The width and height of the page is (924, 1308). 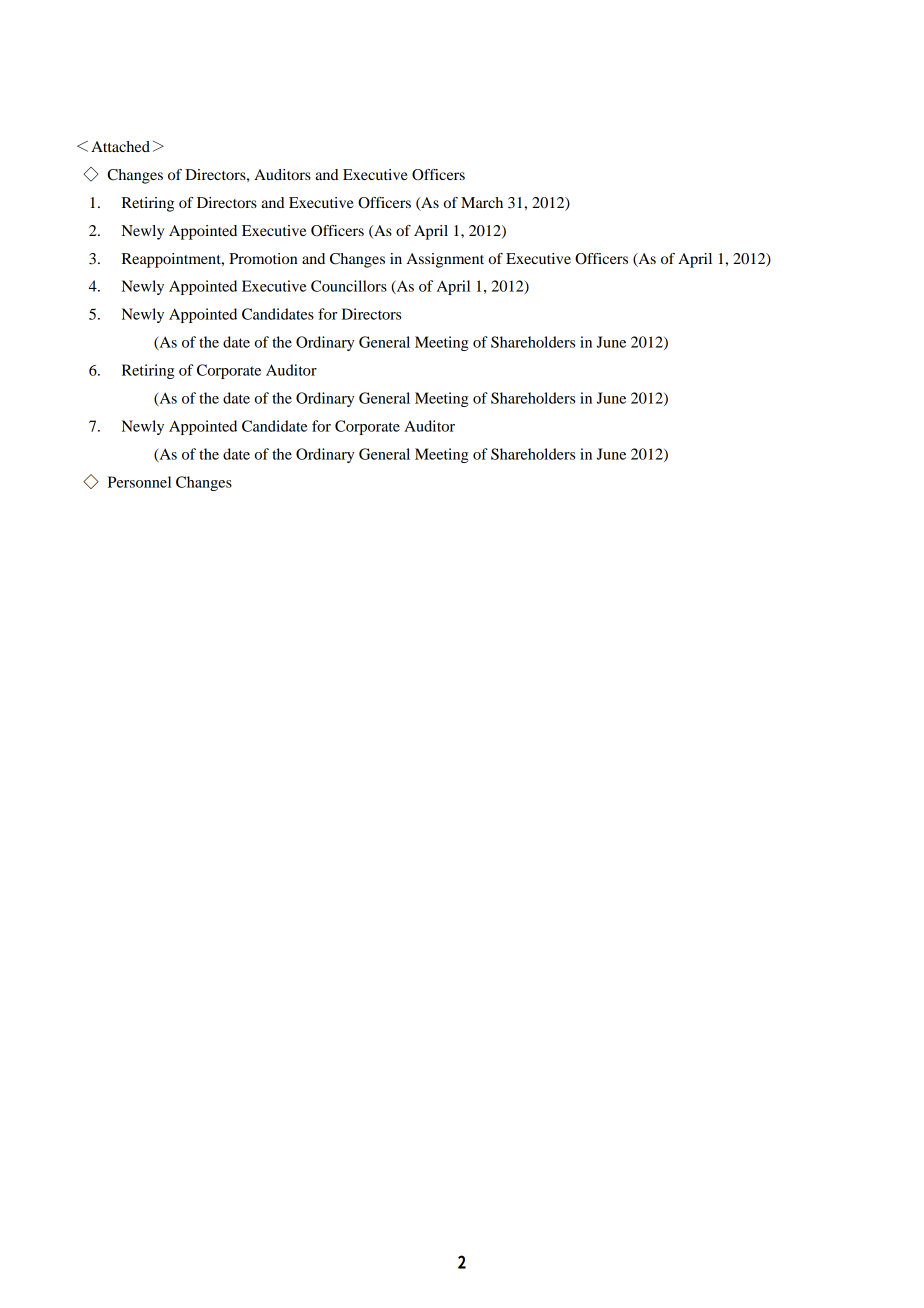 What do you see at coordinates (349, 286) in the page?
I see `Councillors` at bounding box center [349, 286].
